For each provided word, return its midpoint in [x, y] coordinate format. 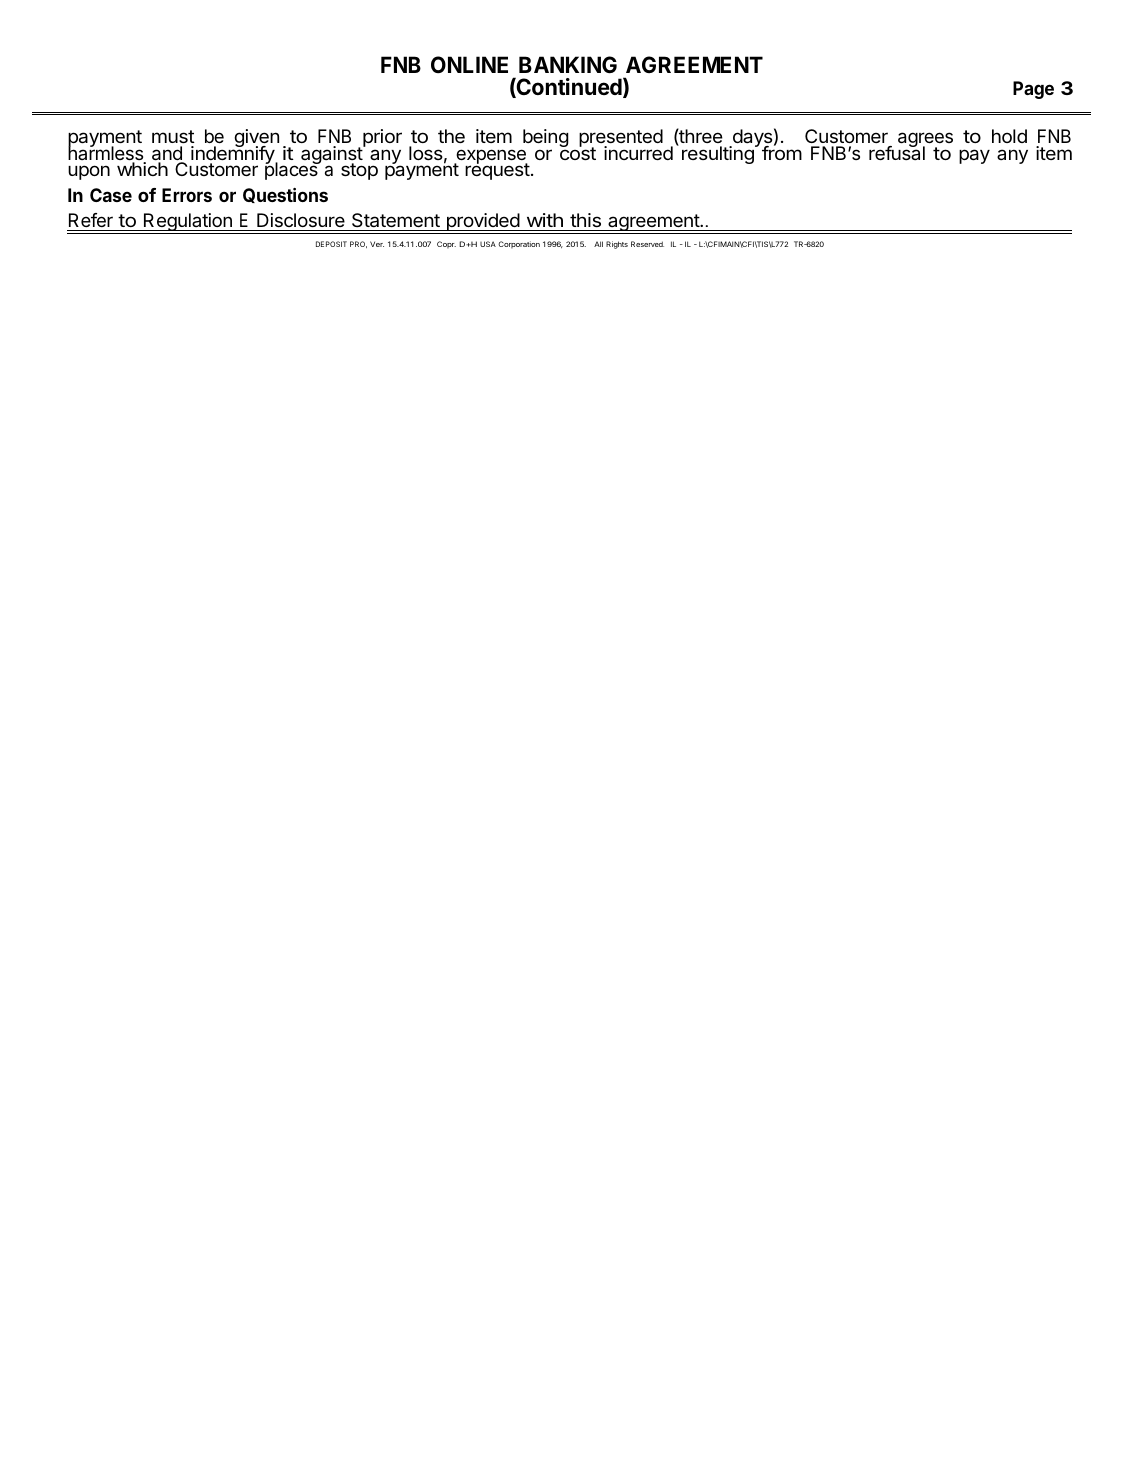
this [585, 220]
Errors [187, 195]
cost [577, 152]
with [545, 220]
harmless [107, 153]
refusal [897, 152]
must [173, 136]
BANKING [568, 64]
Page [1033, 90]
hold [1009, 136]
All [598, 244]
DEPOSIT [331, 244]
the [451, 136]
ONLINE [469, 64]
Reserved [647, 244]
